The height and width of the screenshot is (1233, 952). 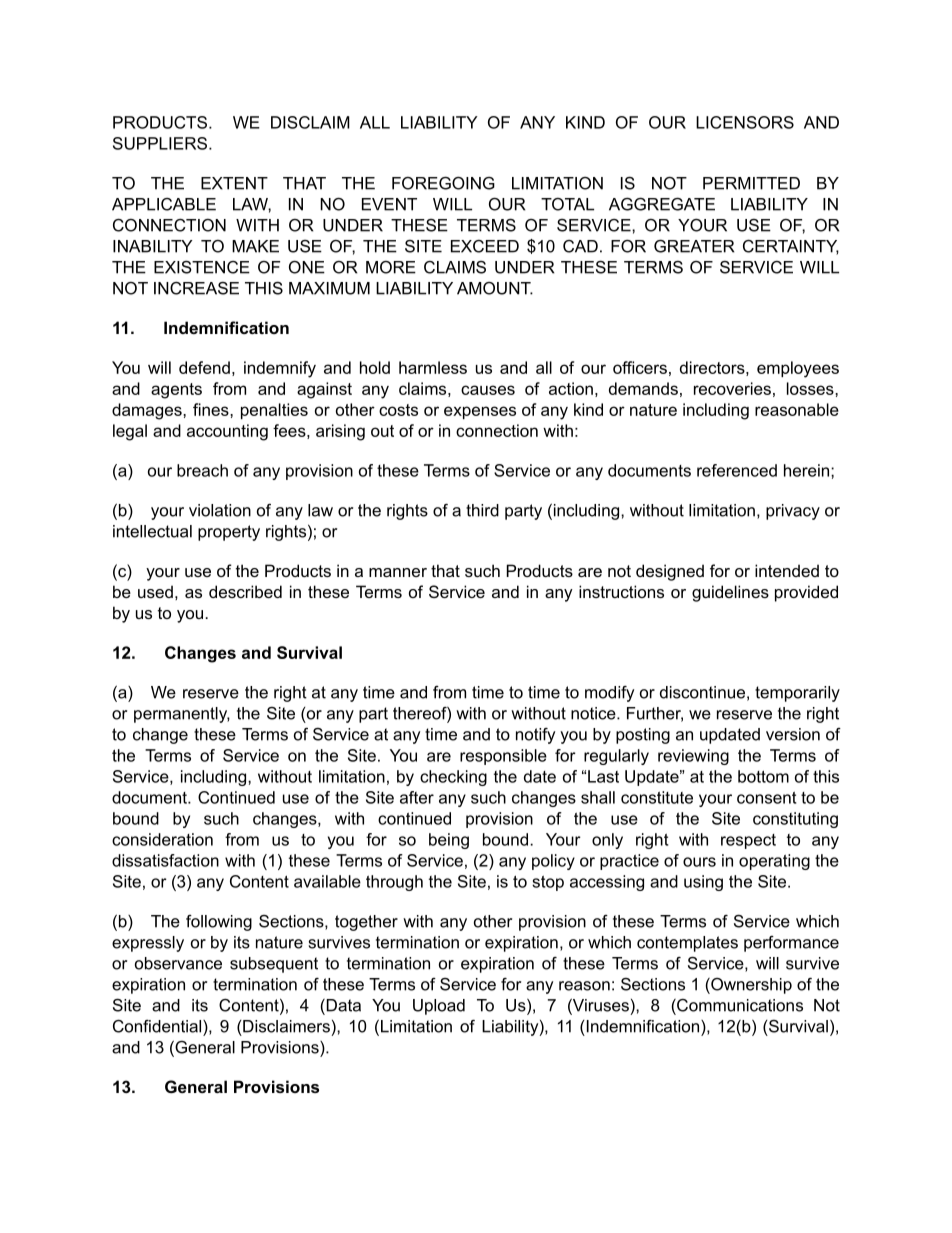 What do you see at coordinates (433, 367) in the screenshot?
I see `harmless` at bounding box center [433, 367].
